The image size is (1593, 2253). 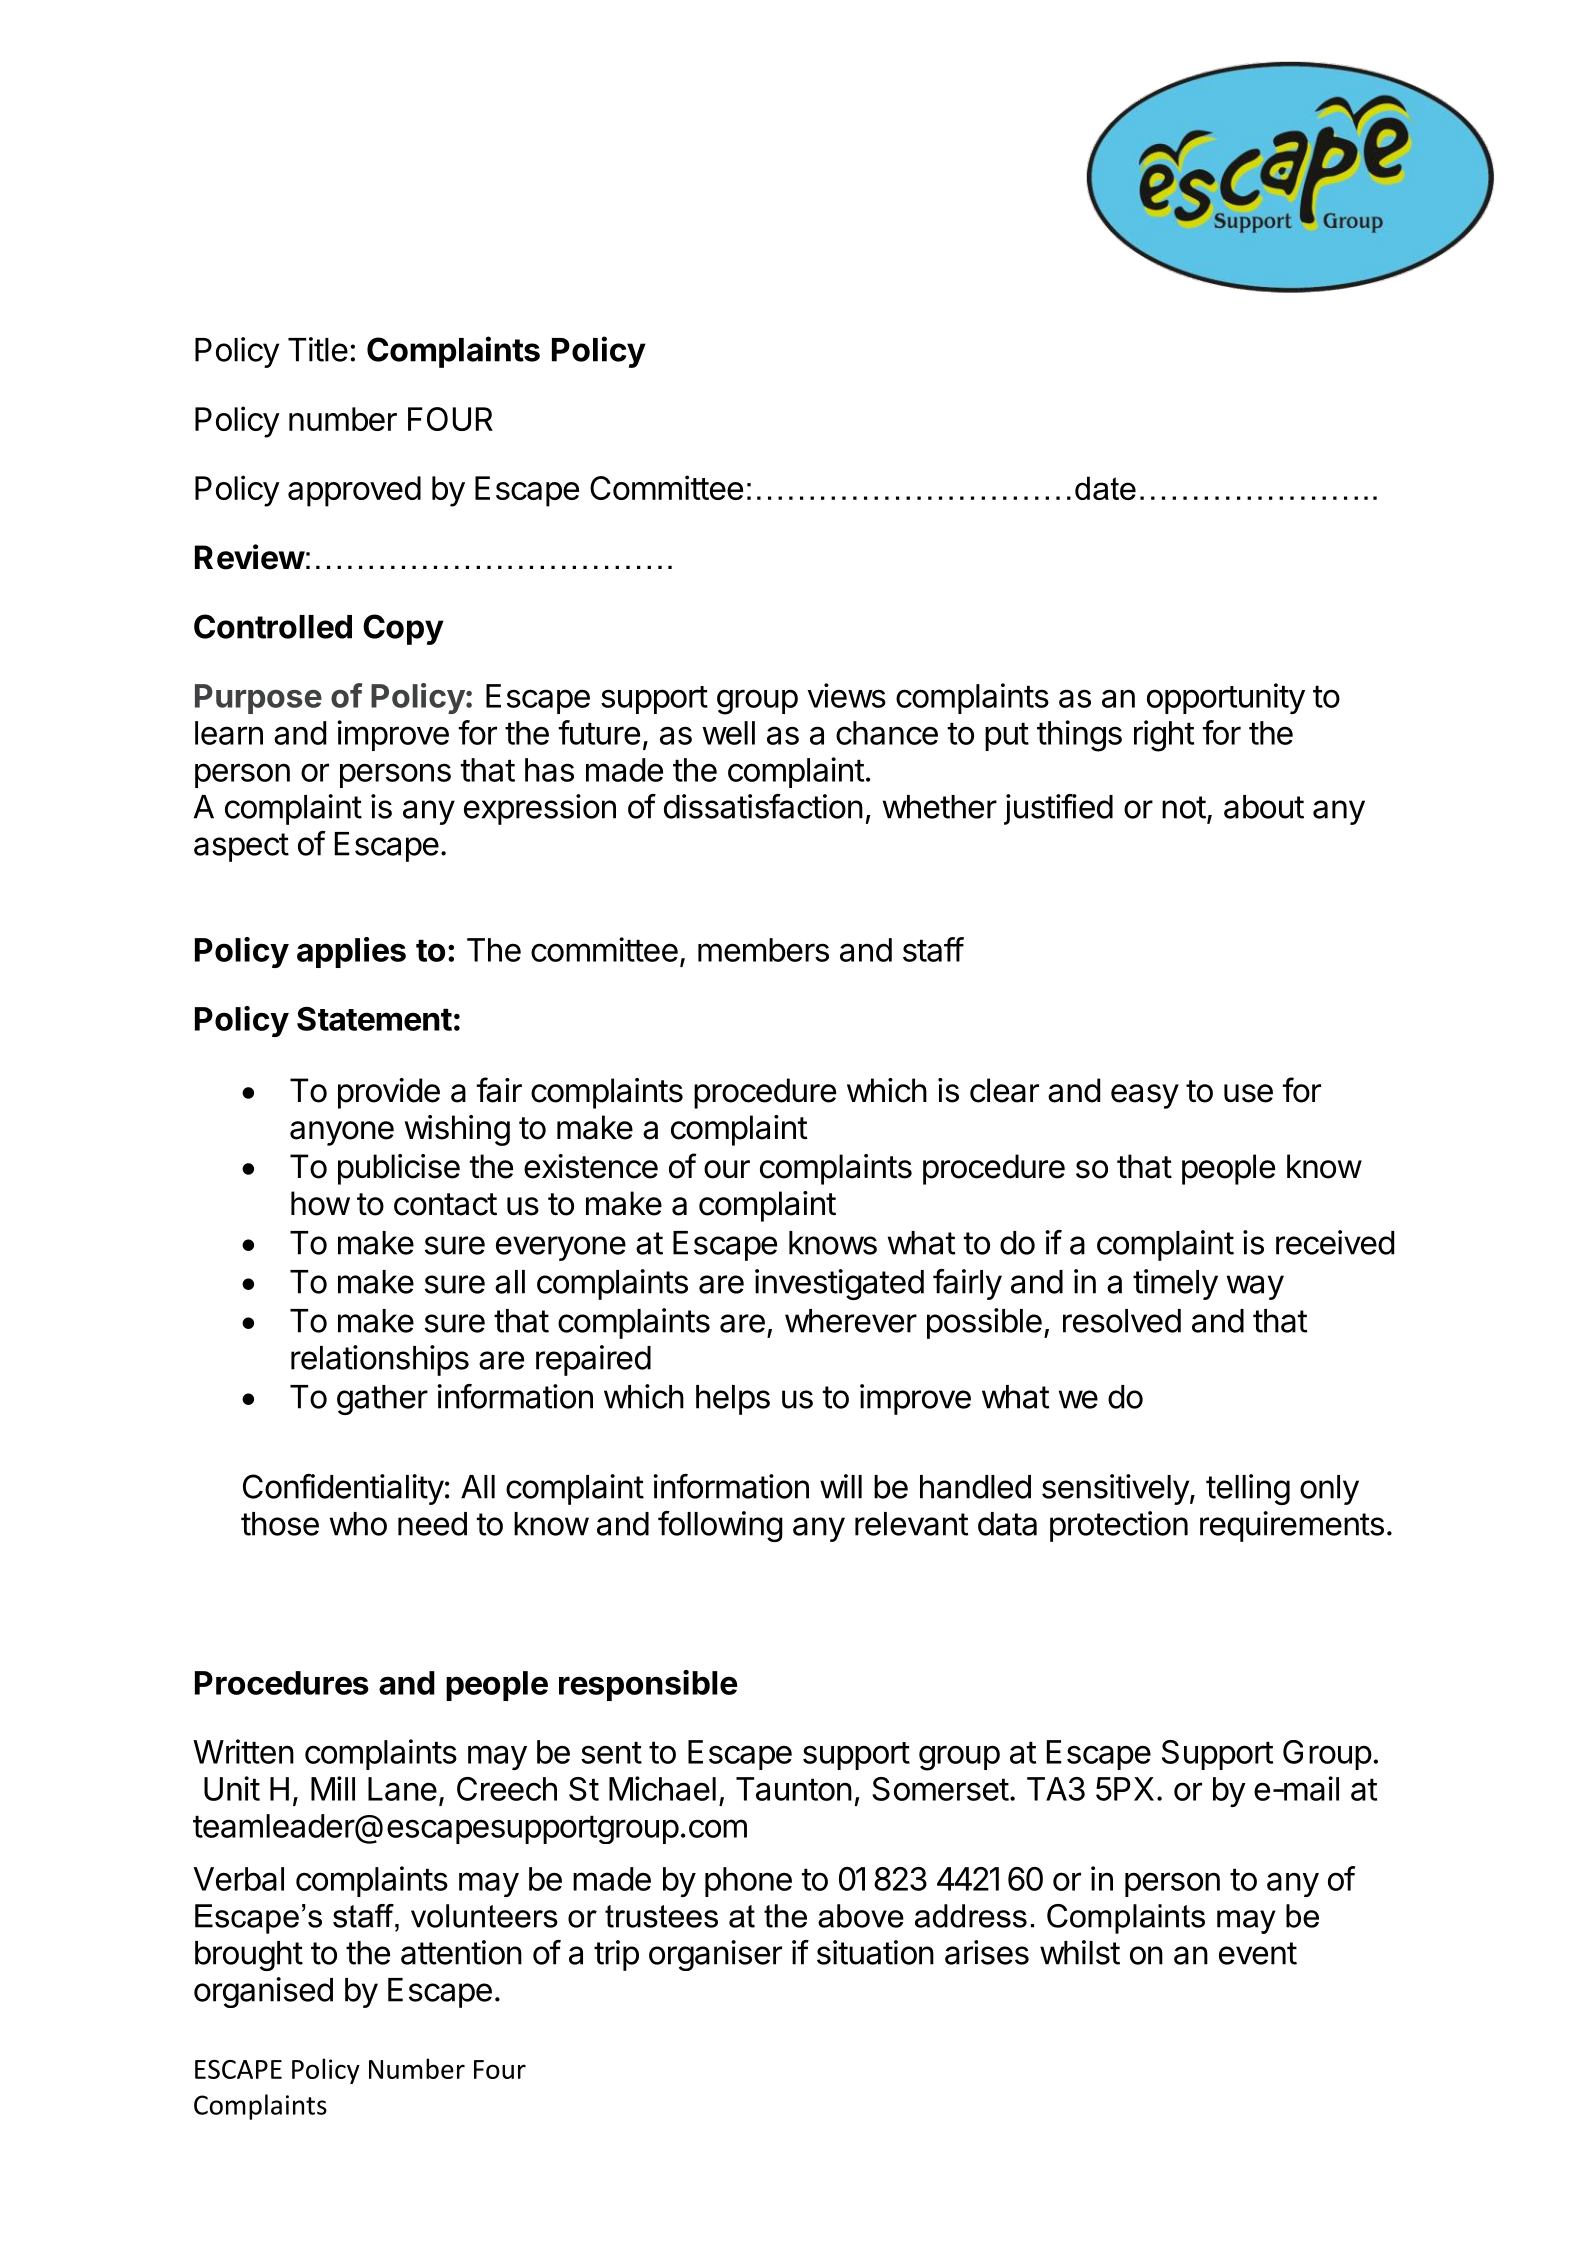 I want to click on organiser, so click(x=715, y=1955).
